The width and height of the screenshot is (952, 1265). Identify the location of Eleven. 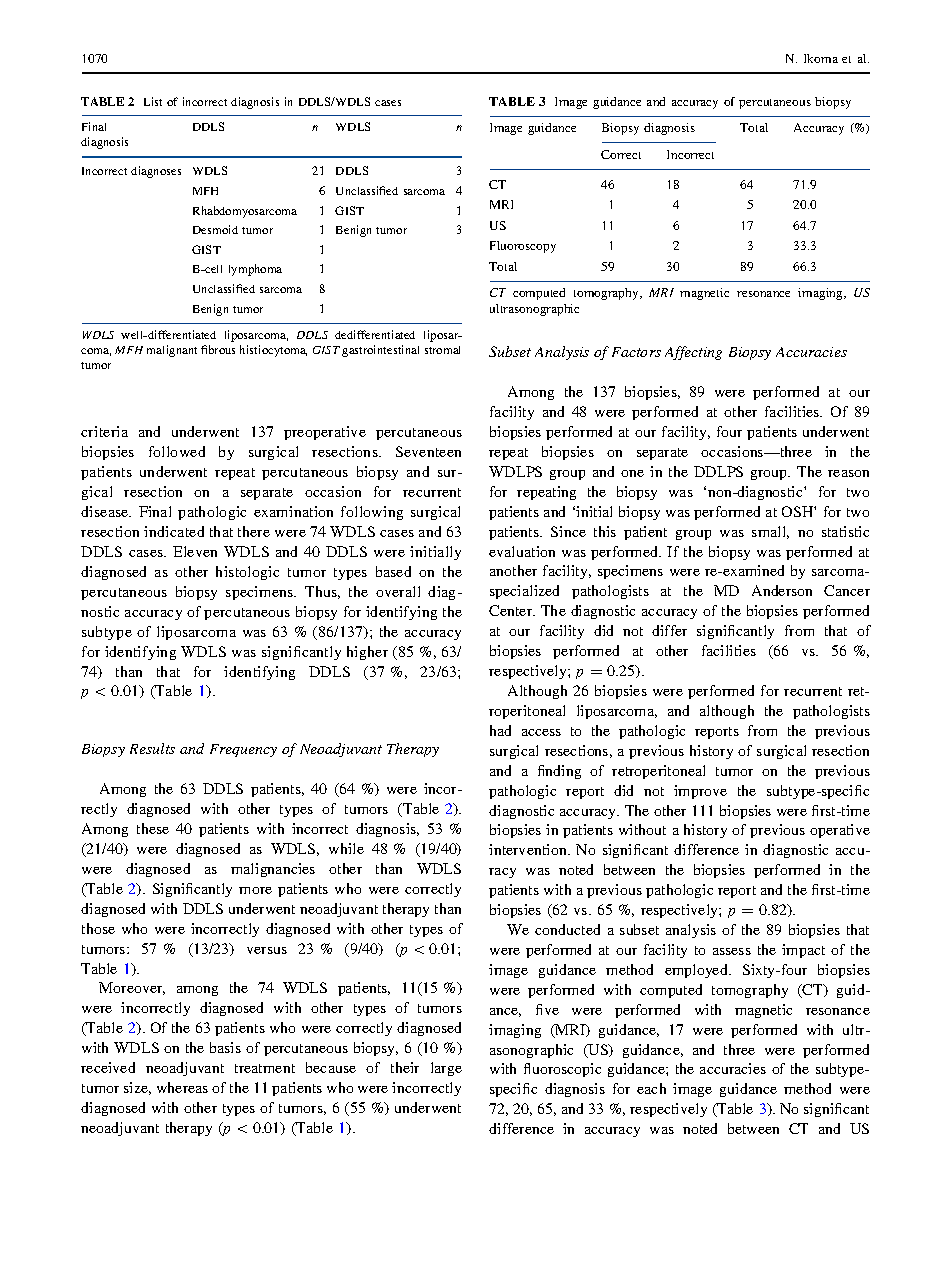
(195, 551).
